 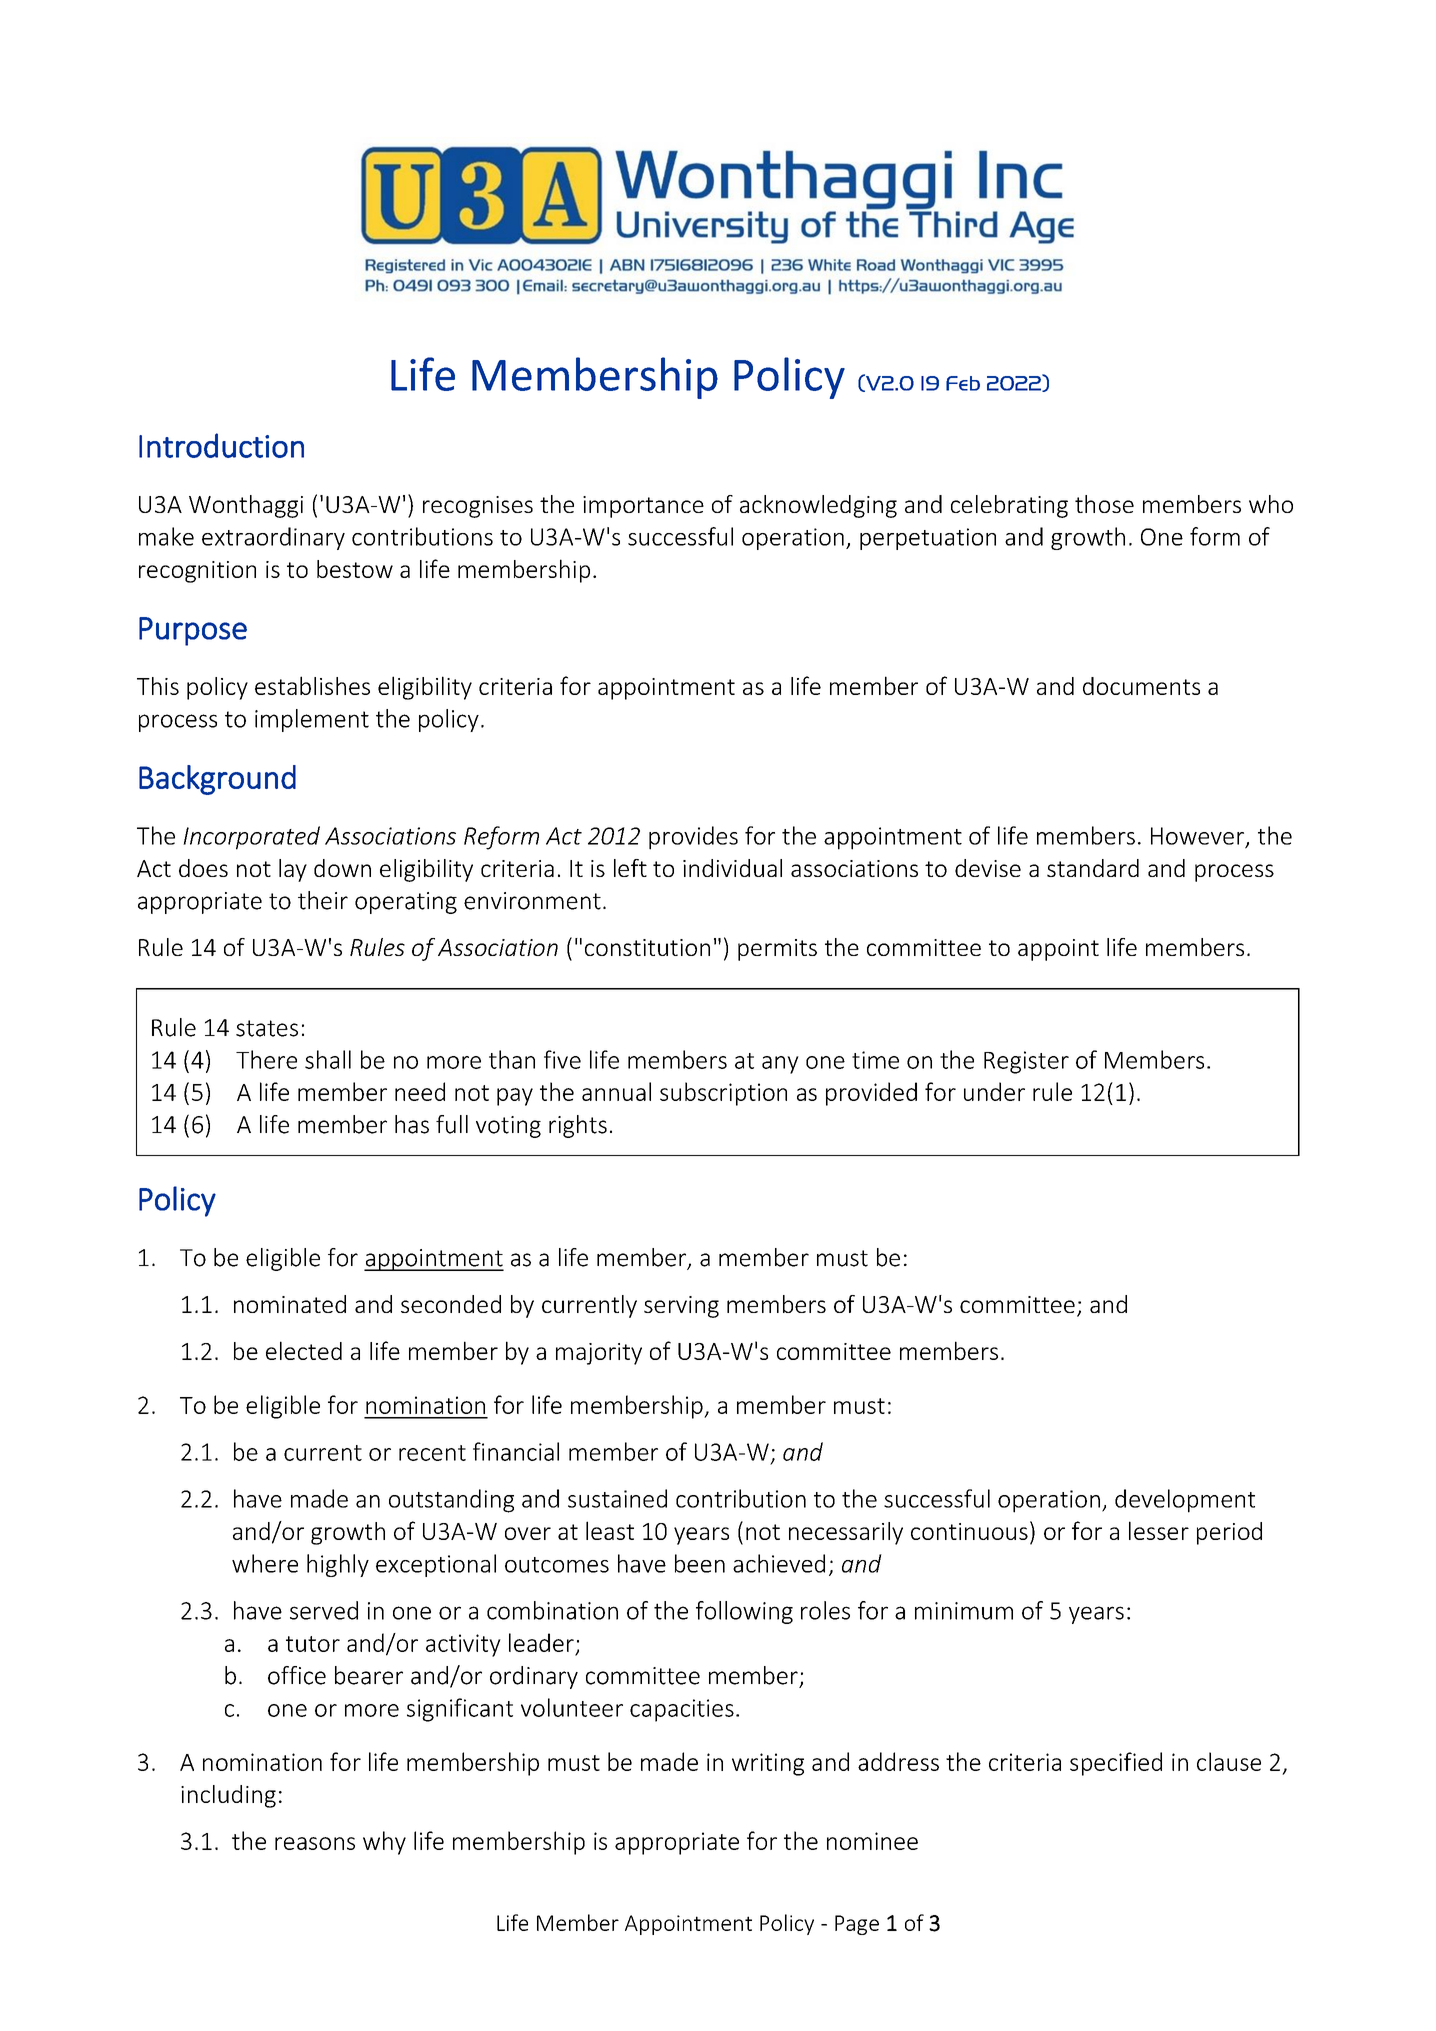 I want to click on importance, so click(x=643, y=507).
